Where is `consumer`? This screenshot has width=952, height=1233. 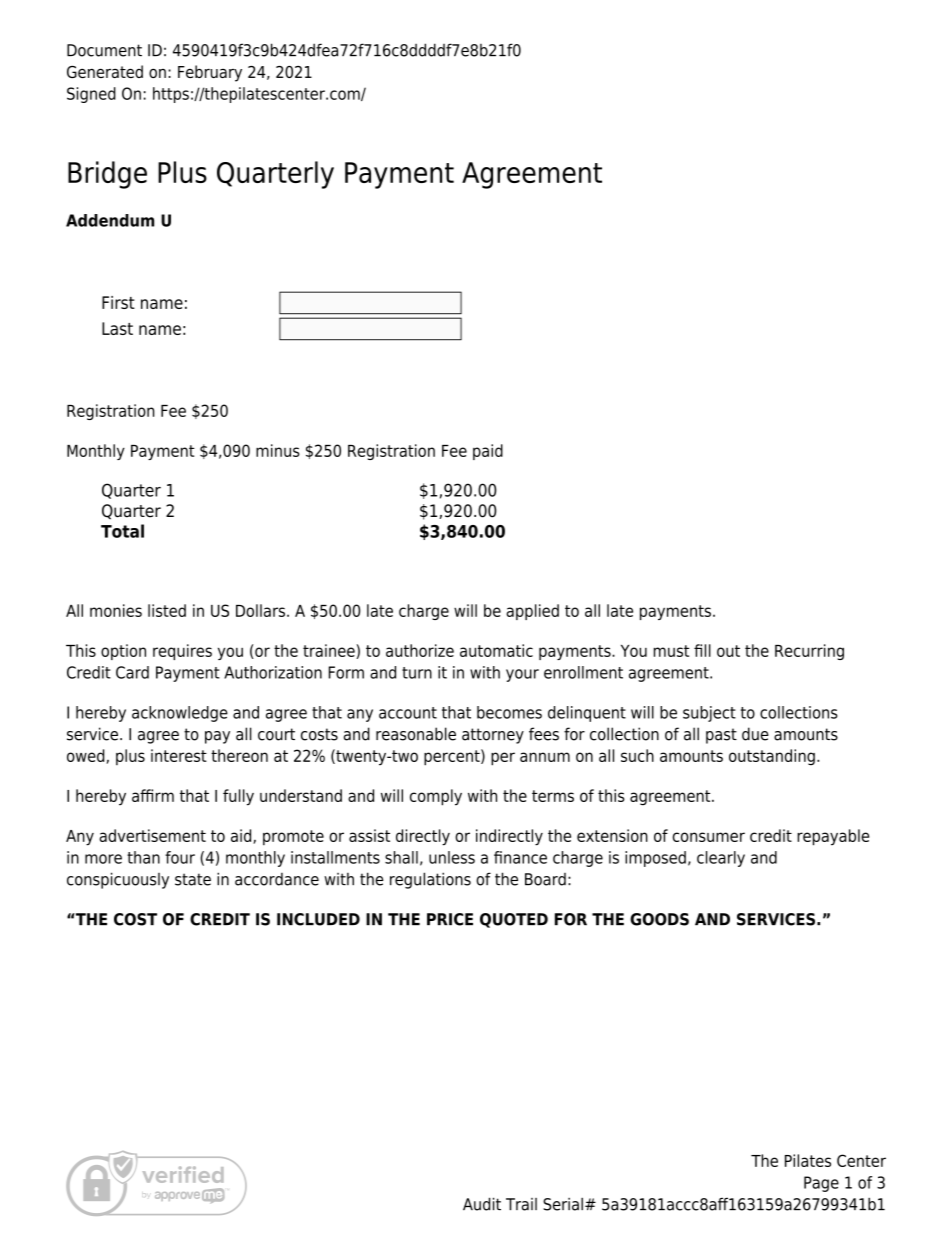
consumer is located at coordinates (709, 837).
